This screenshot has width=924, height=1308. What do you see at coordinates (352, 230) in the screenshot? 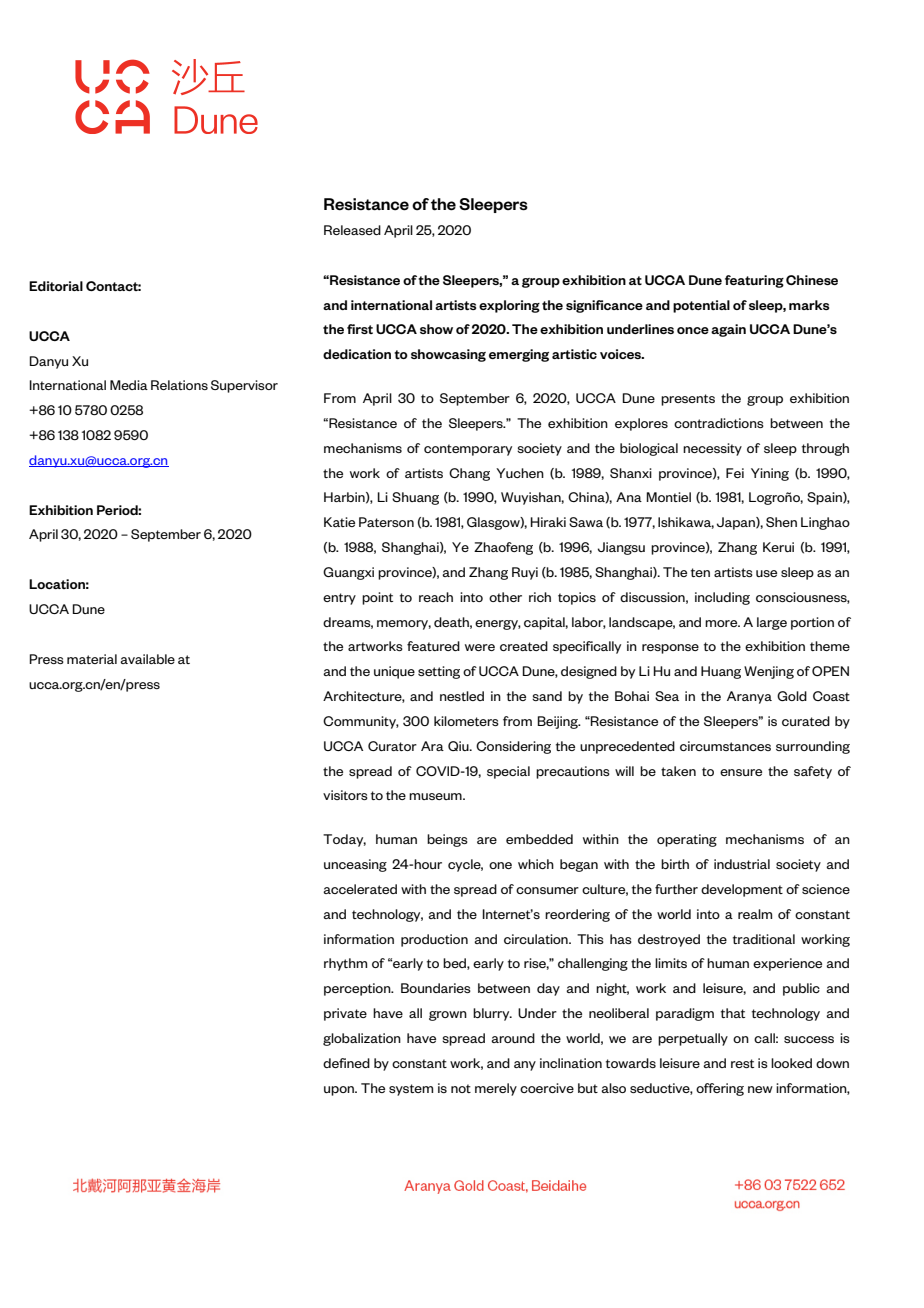
I see `Released` at bounding box center [352, 230].
